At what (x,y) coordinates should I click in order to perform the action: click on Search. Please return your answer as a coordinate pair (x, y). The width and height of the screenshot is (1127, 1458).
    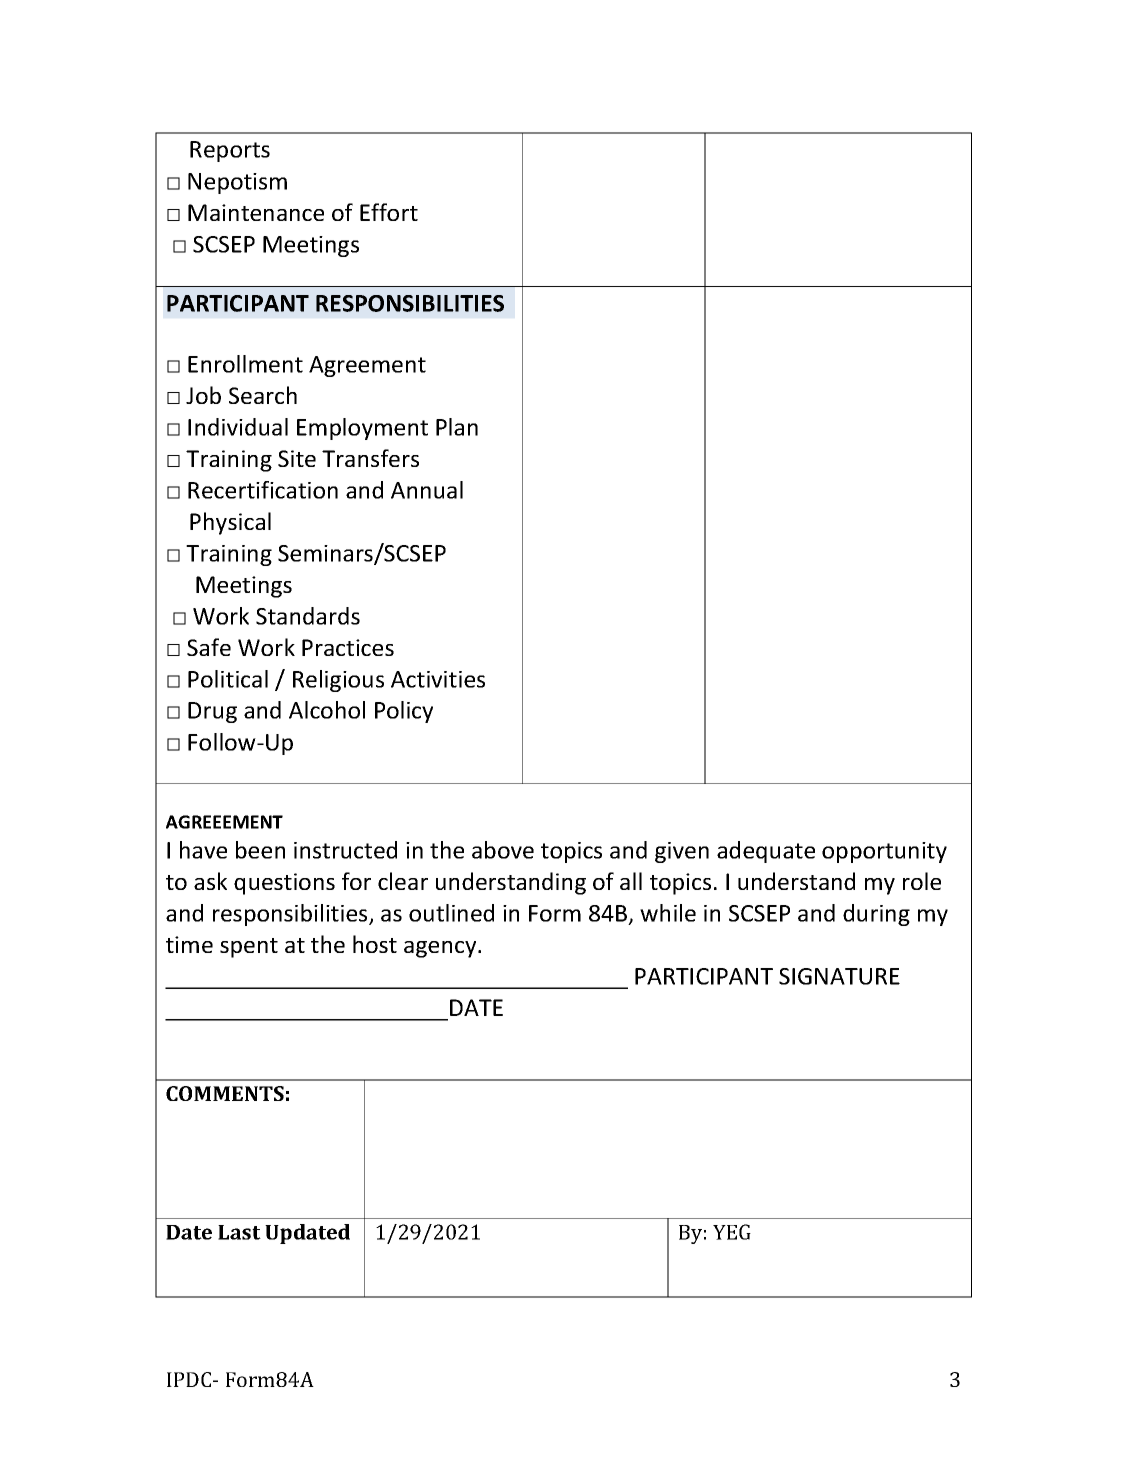
    Looking at the image, I should click on (263, 395).
